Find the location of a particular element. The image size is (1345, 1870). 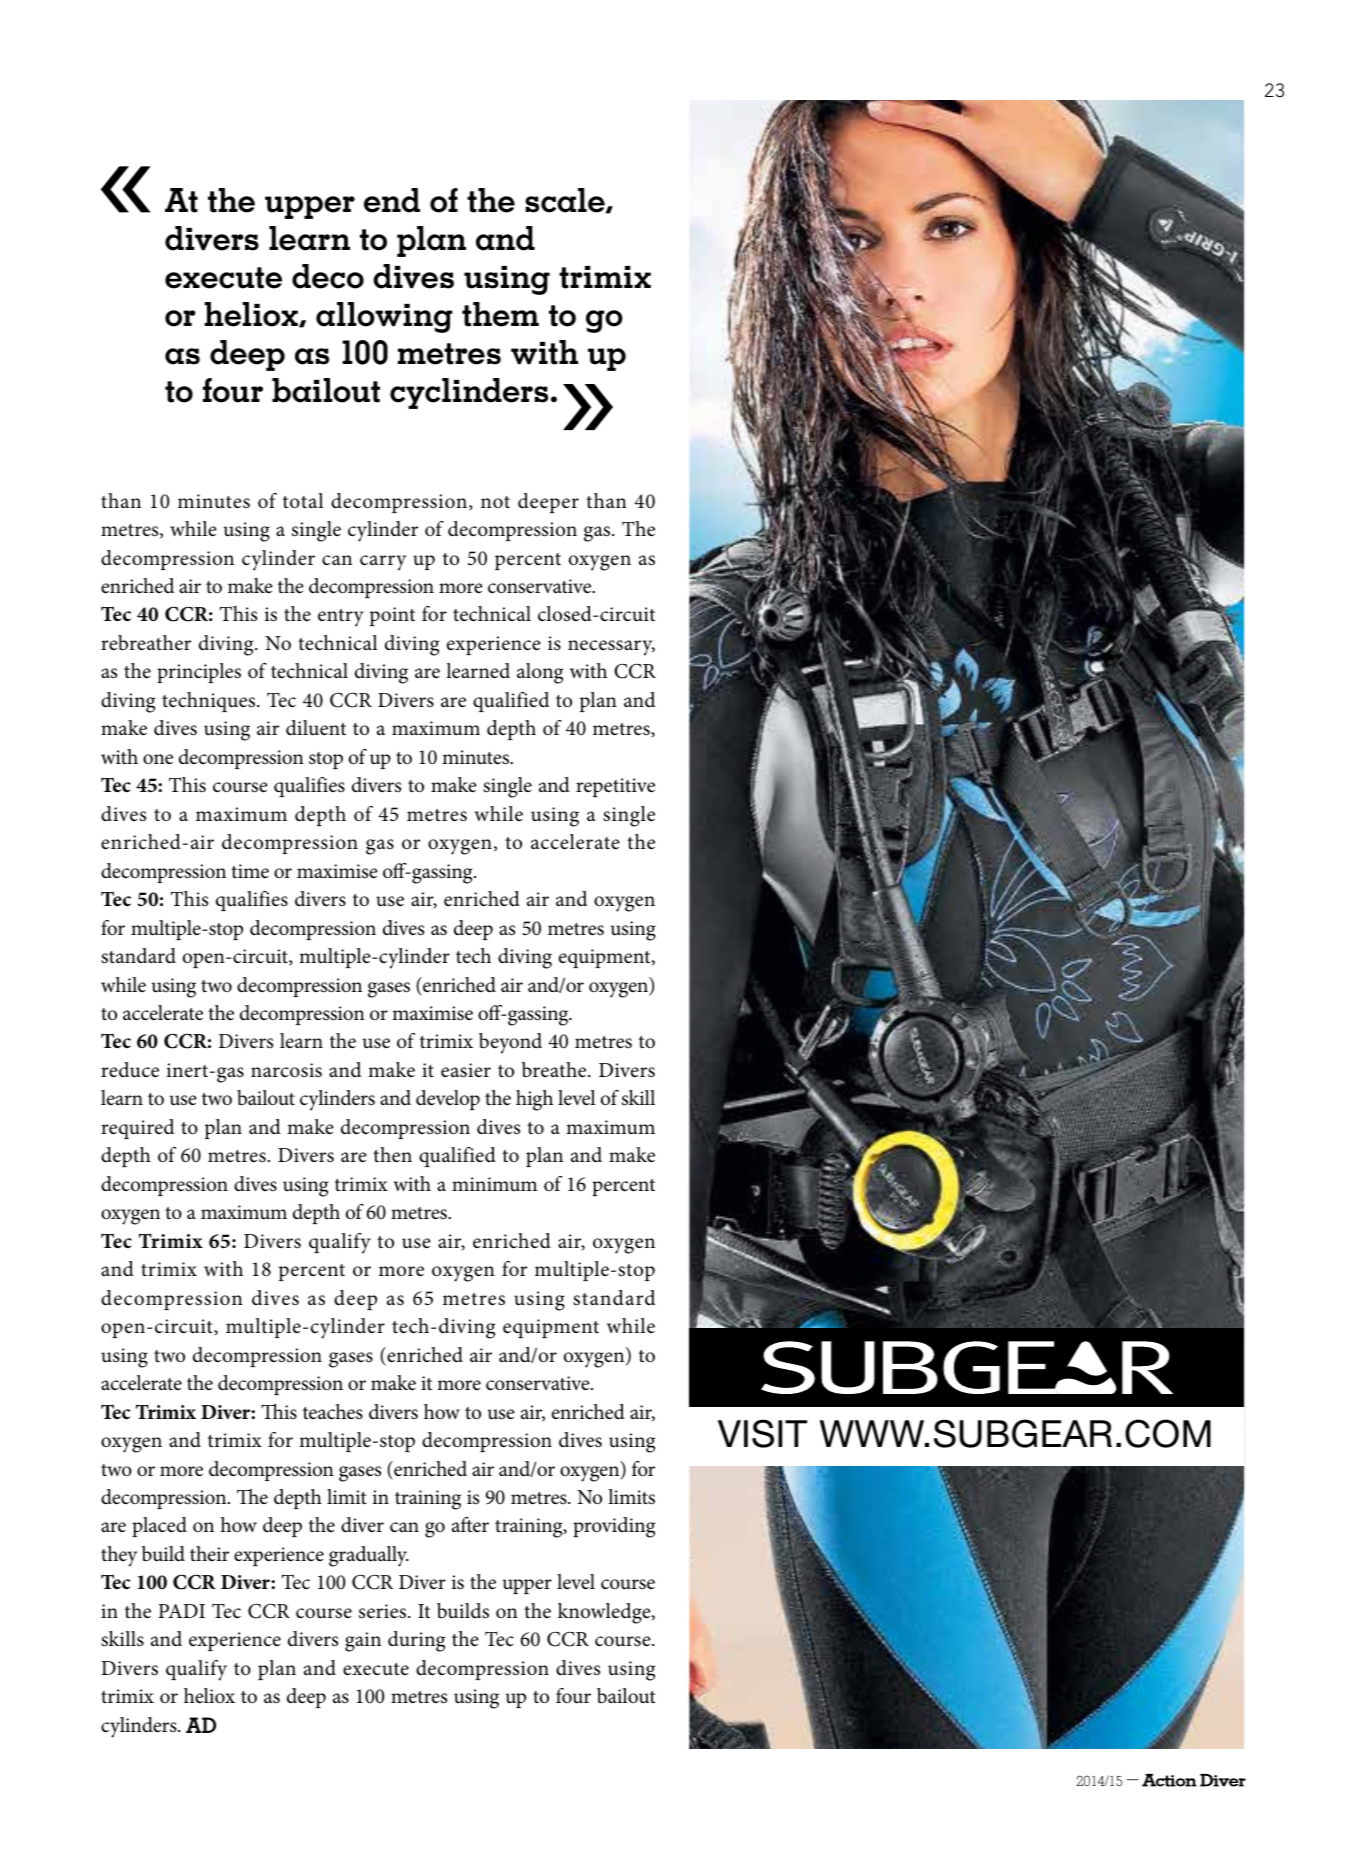

end is located at coordinates (392, 200).
